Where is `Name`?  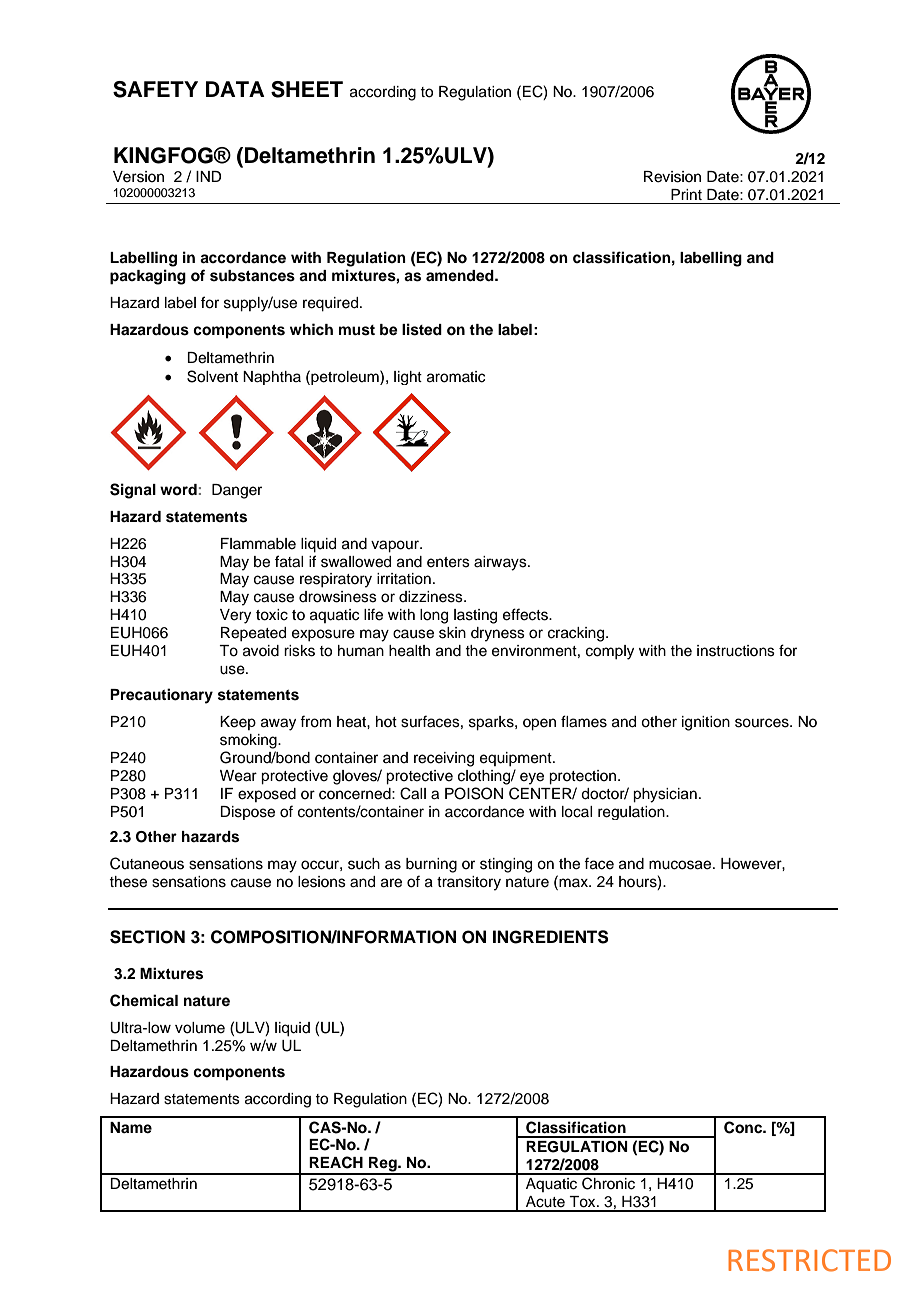
Name is located at coordinates (131, 1127).
